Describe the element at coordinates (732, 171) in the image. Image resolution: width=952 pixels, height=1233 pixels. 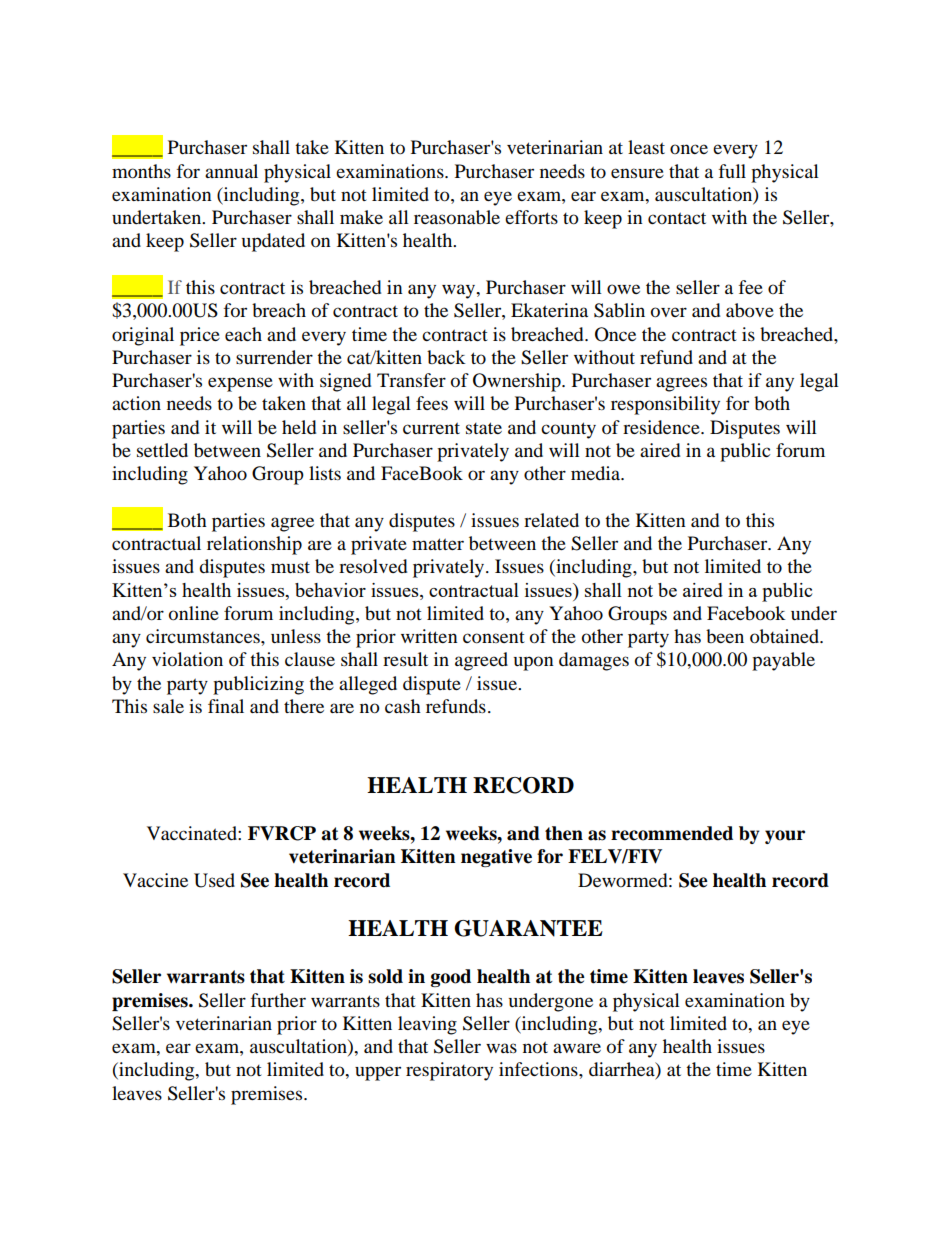
I see `full` at that location.
